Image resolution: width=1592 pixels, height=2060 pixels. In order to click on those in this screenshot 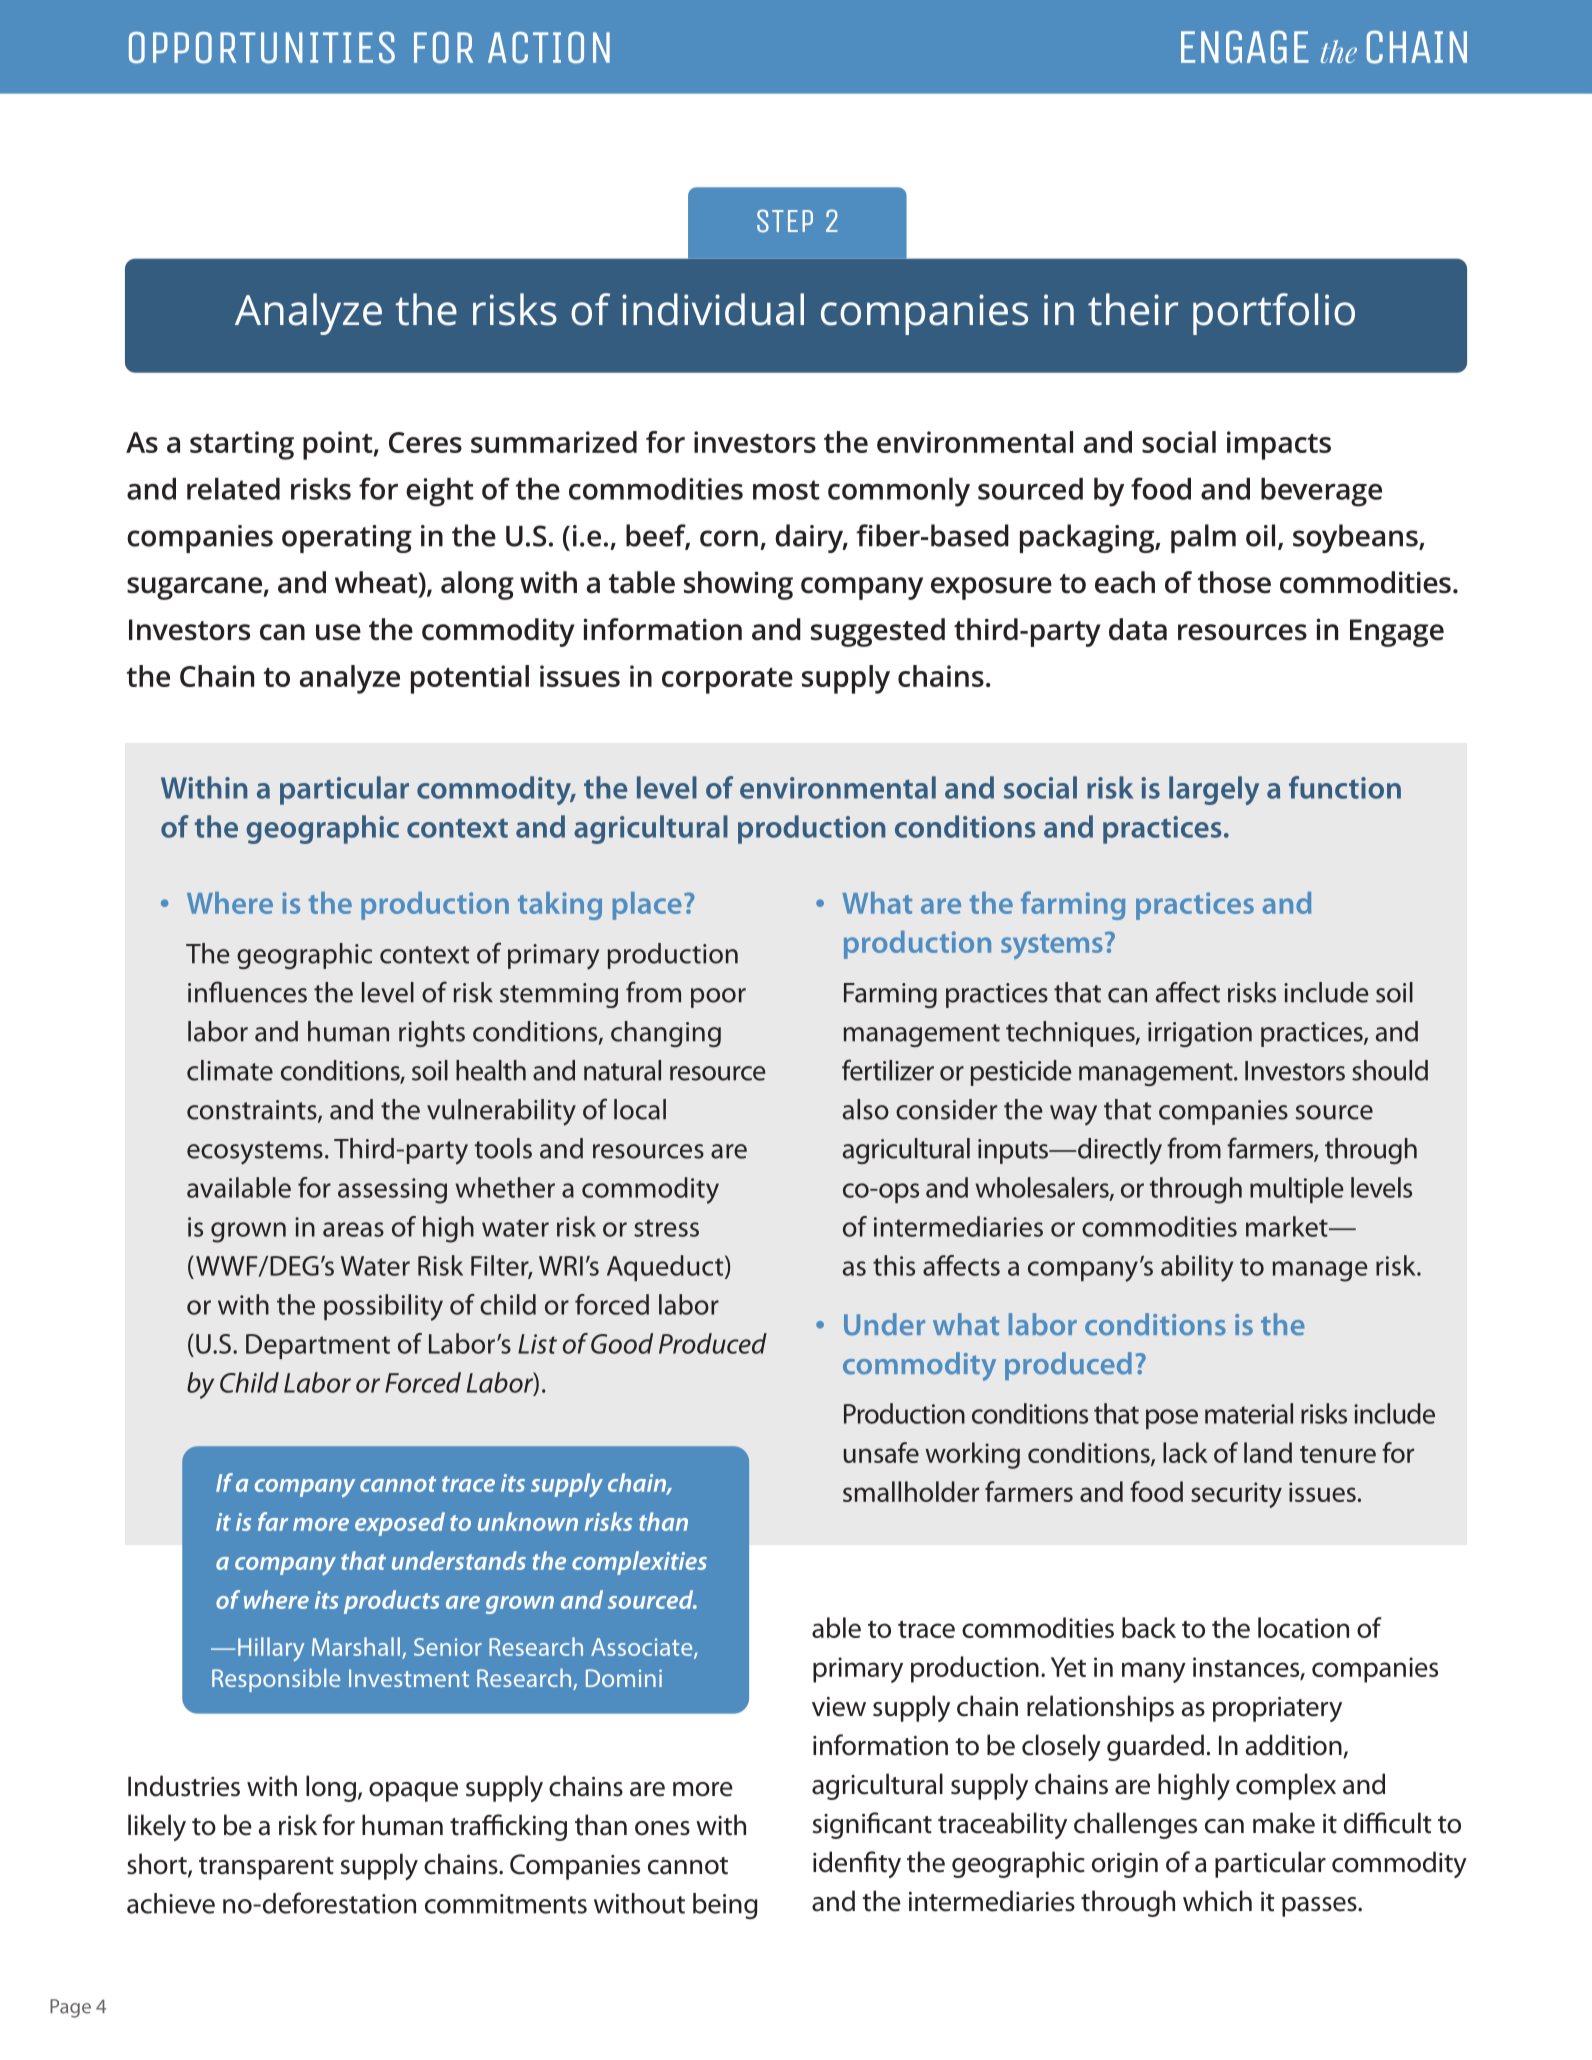, I will do `click(1234, 582)`.
